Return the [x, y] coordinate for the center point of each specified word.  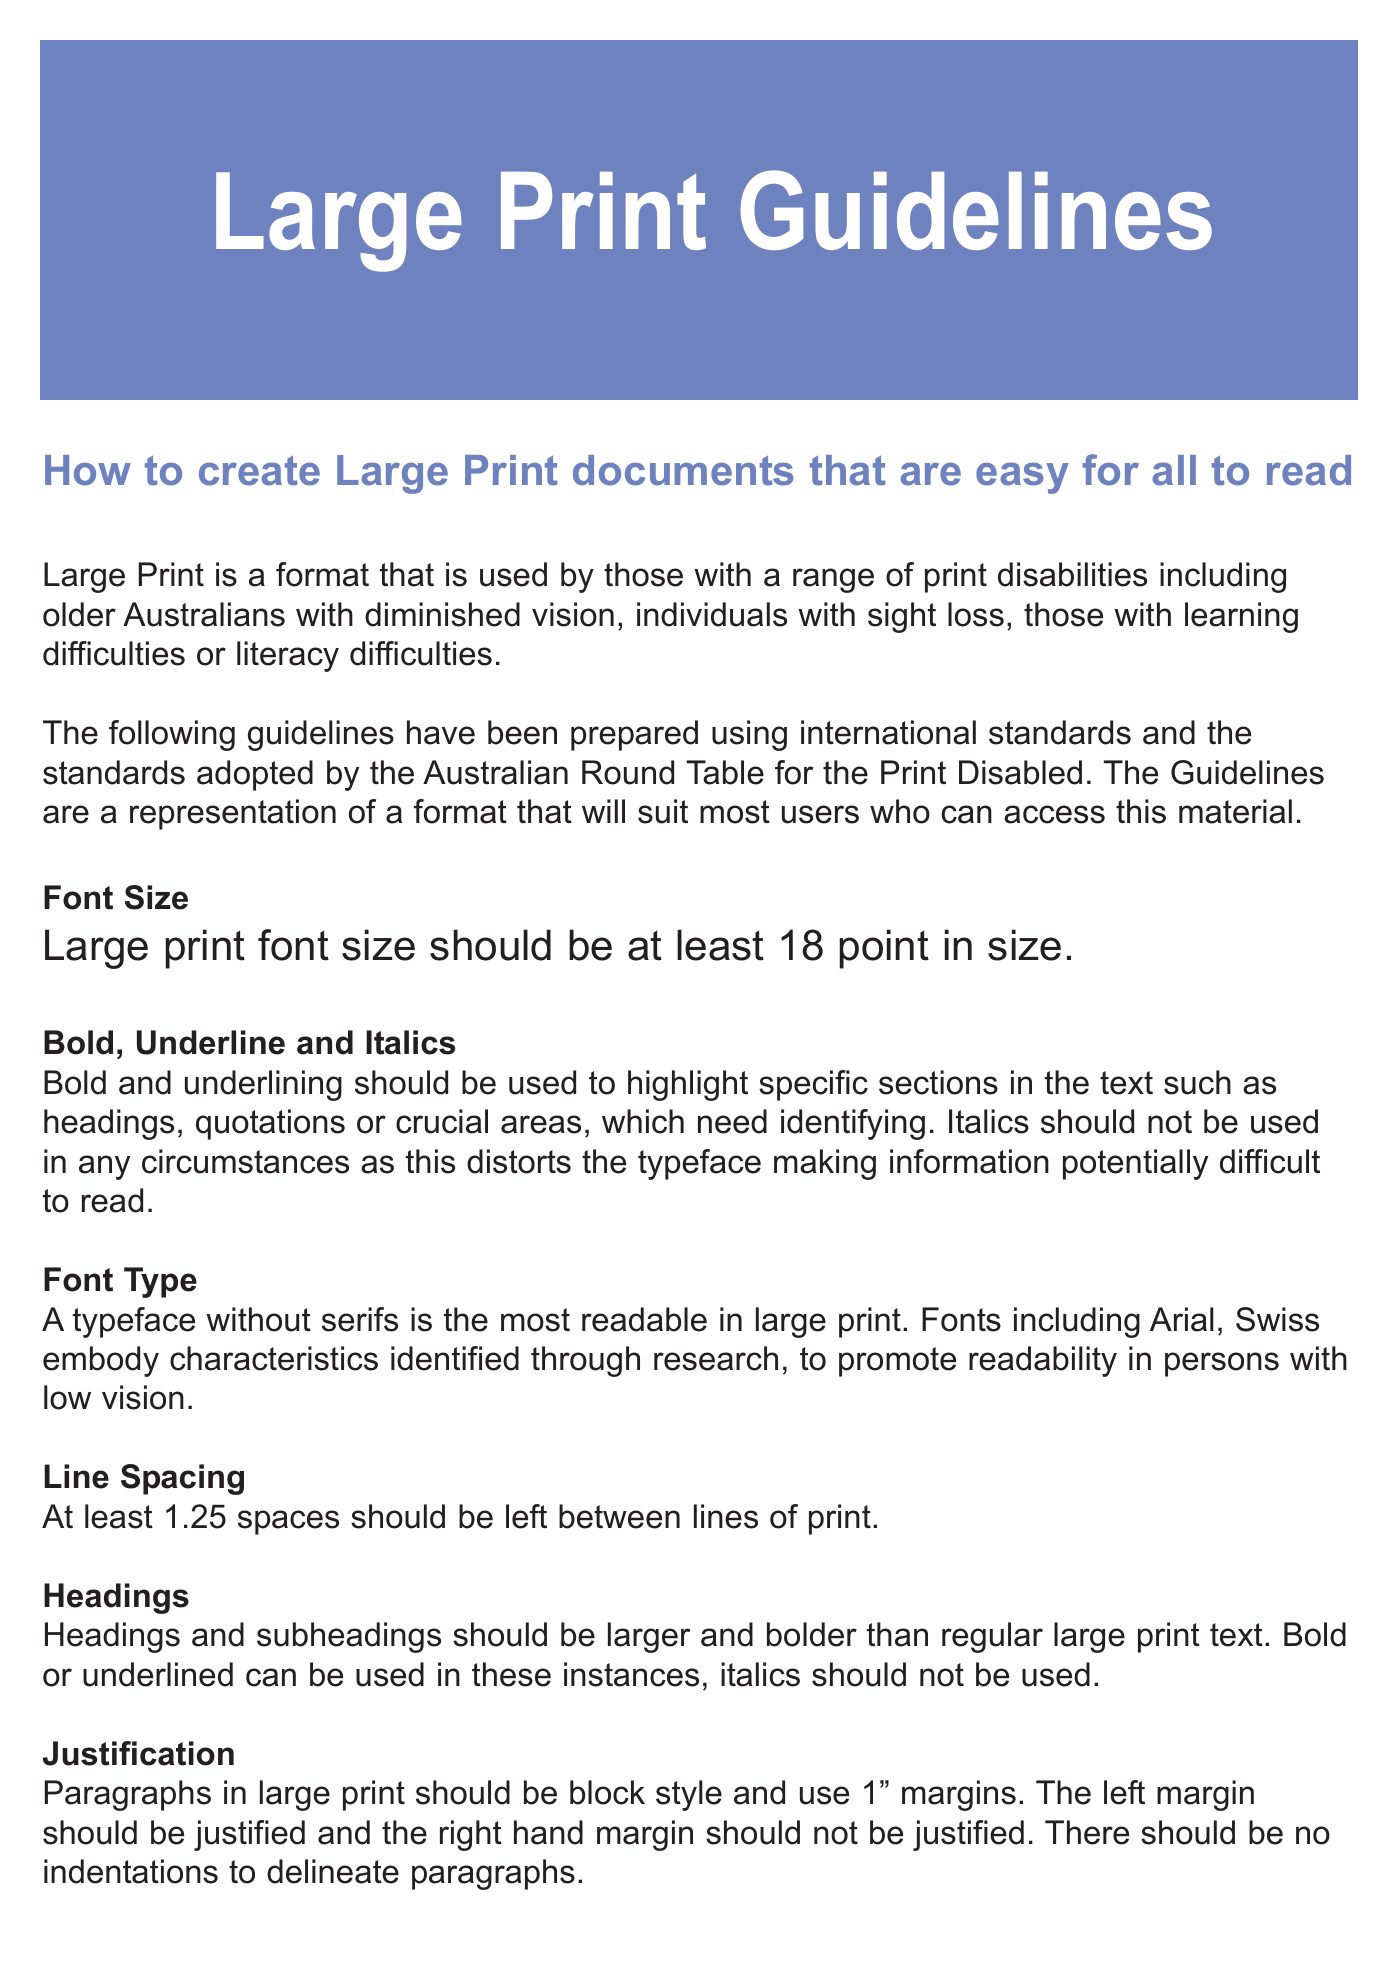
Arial [1182, 1319]
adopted [255, 775]
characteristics [274, 1358]
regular [992, 1637]
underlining [263, 1085]
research [716, 1358]
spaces [288, 1522]
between [619, 1516]
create [259, 471]
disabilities [1072, 574]
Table [725, 772]
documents [683, 470]
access [1054, 814]
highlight [688, 1085]
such [1197, 1082]
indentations [131, 1871]
